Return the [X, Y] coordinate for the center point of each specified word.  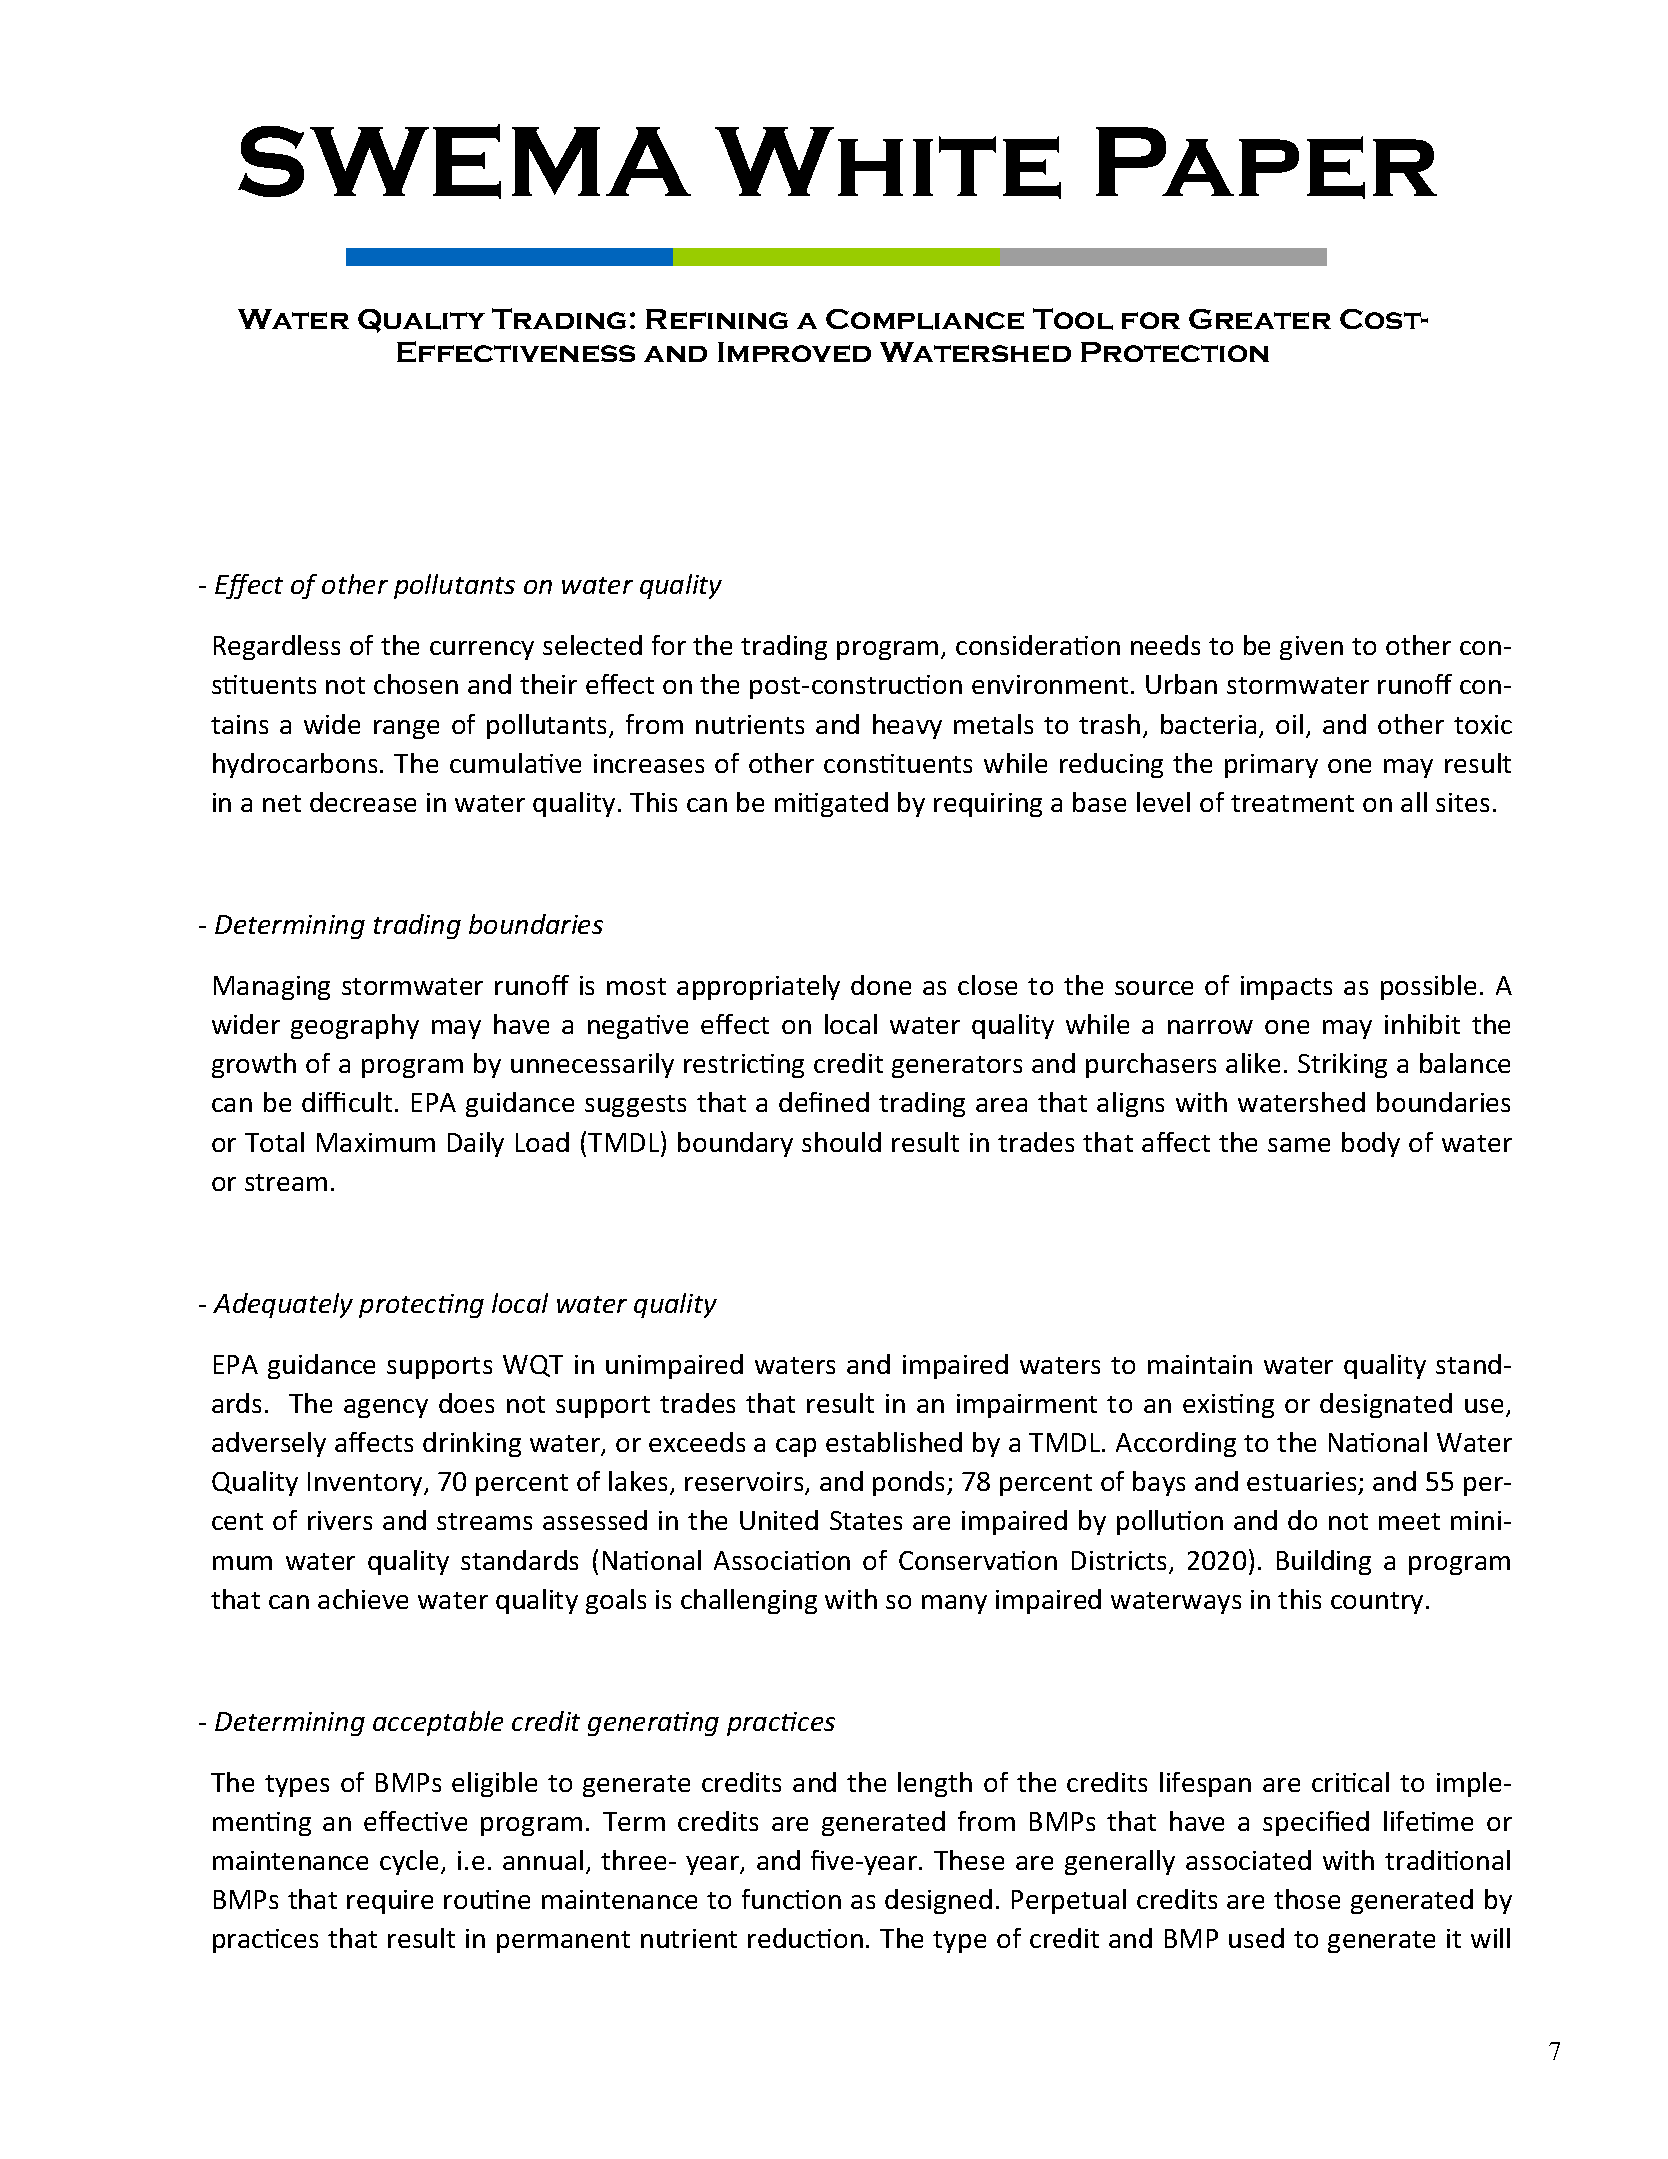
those [1307, 1899]
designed [938, 1901]
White [888, 163]
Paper [1266, 163]
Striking [1342, 1065]
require [390, 1902]
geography [355, 1026]
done [881, 985]
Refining [717, 319]
